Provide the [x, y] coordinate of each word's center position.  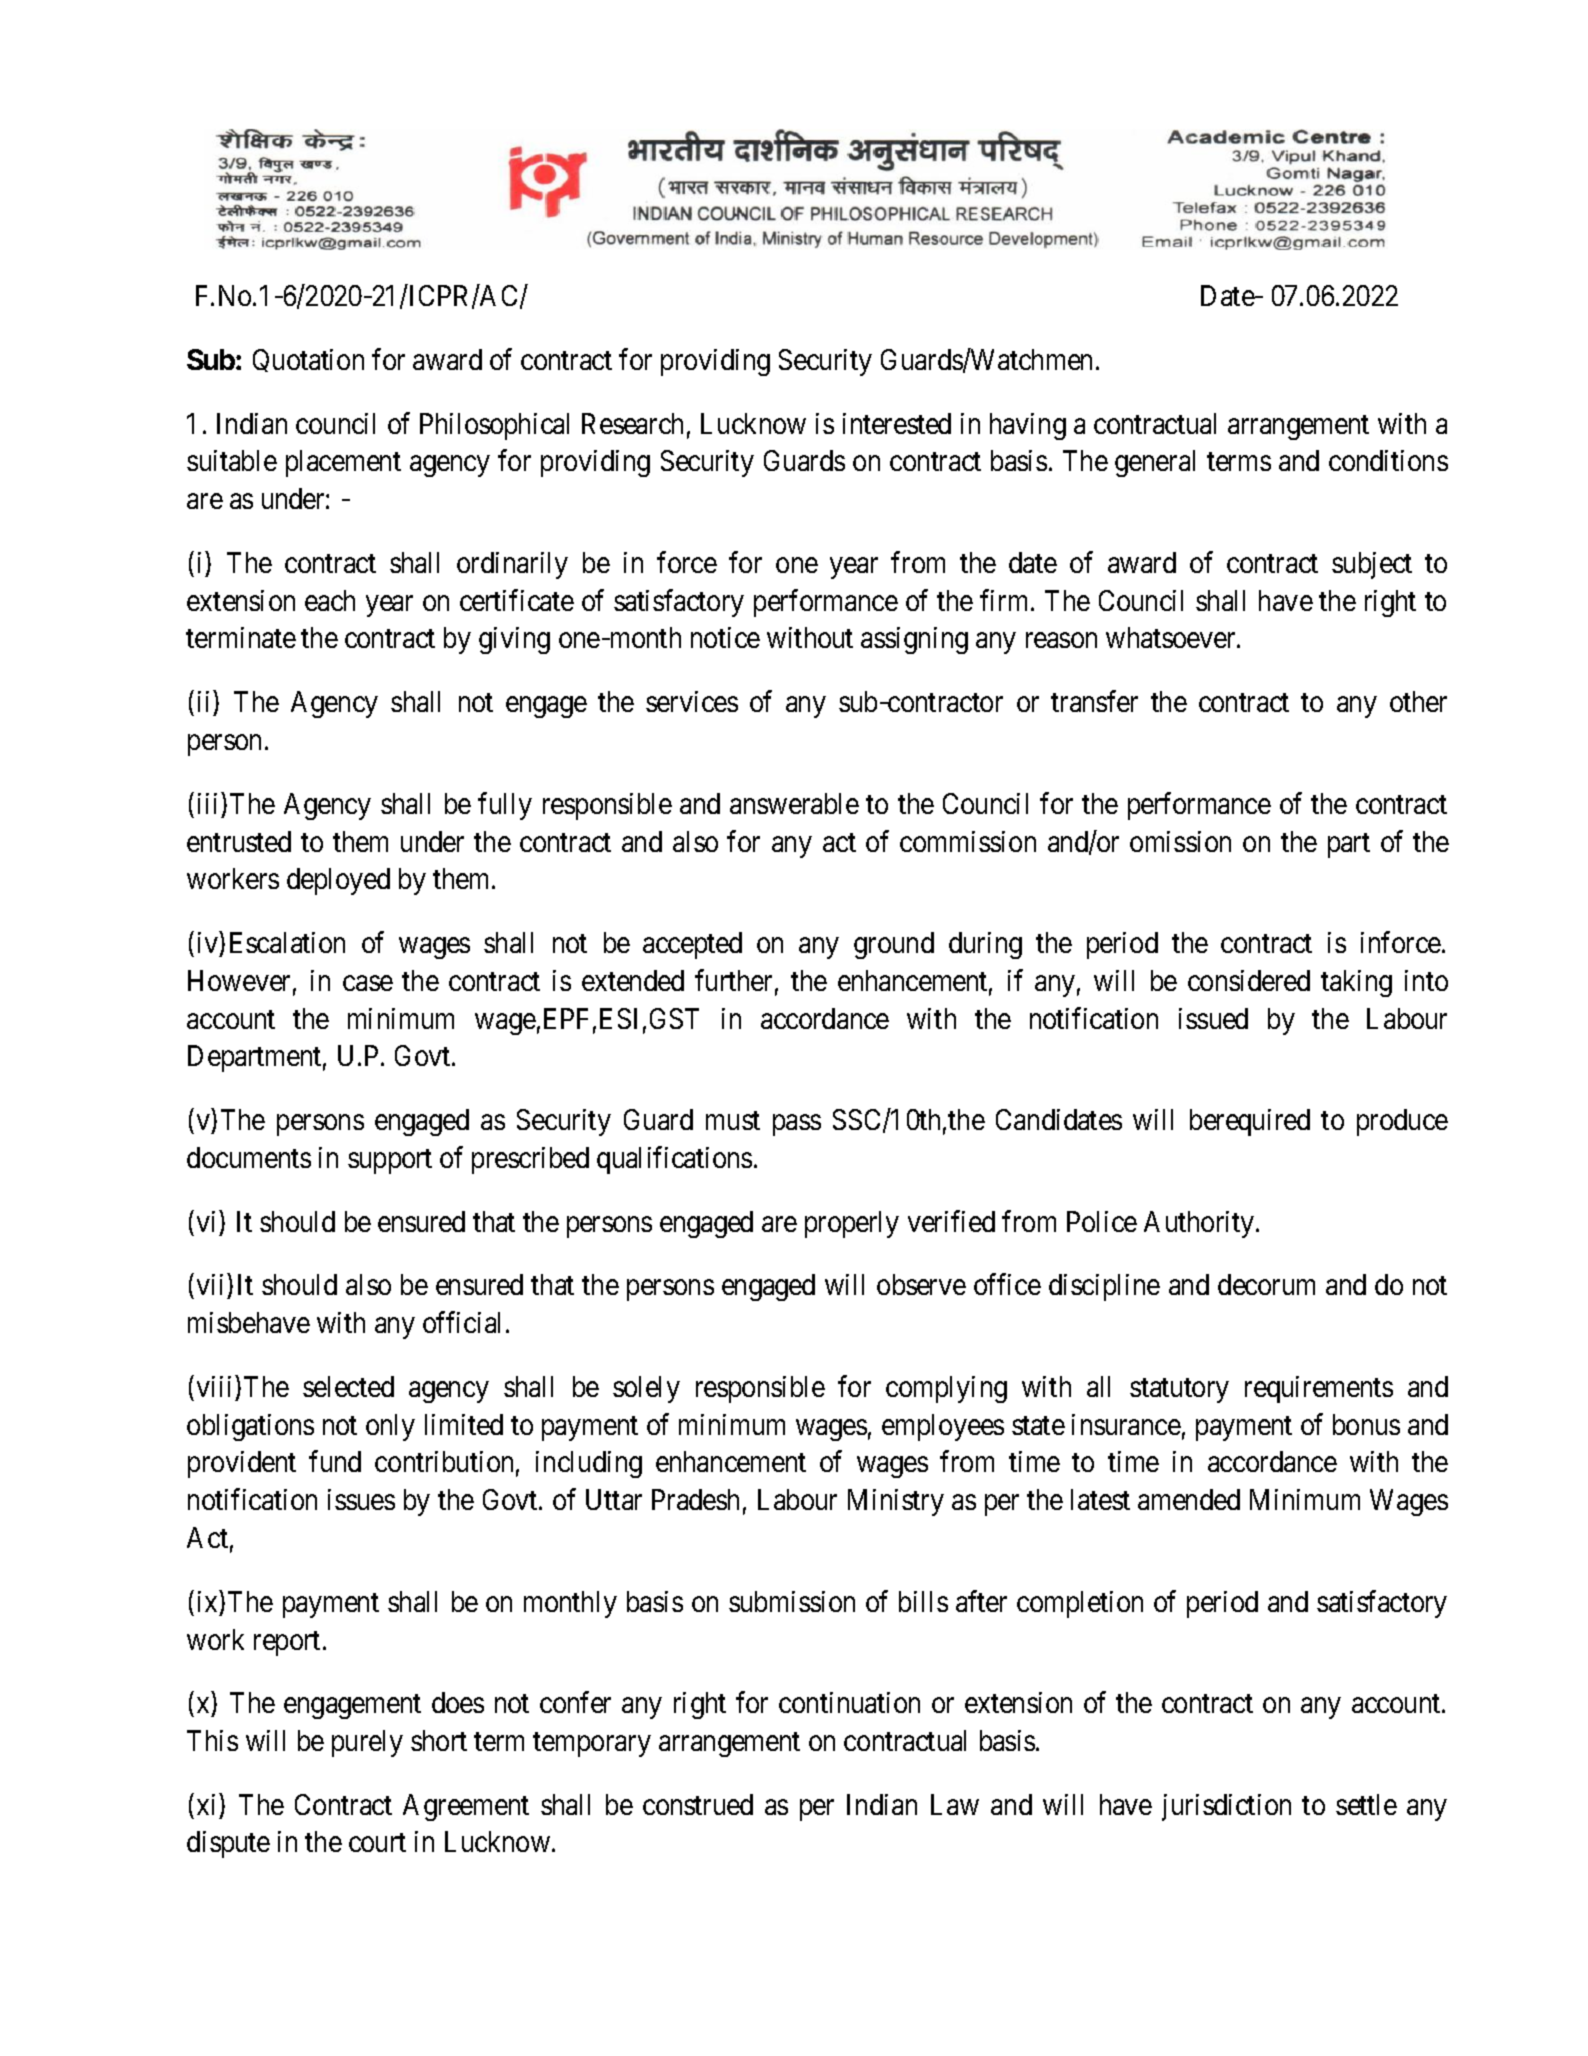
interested [897, 423]
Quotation [308, 360]
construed [698, 1804]
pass [797, 1125]
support [390, 1161]
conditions [1388, 460]
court [377, 1843]
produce [1402, 1122]
